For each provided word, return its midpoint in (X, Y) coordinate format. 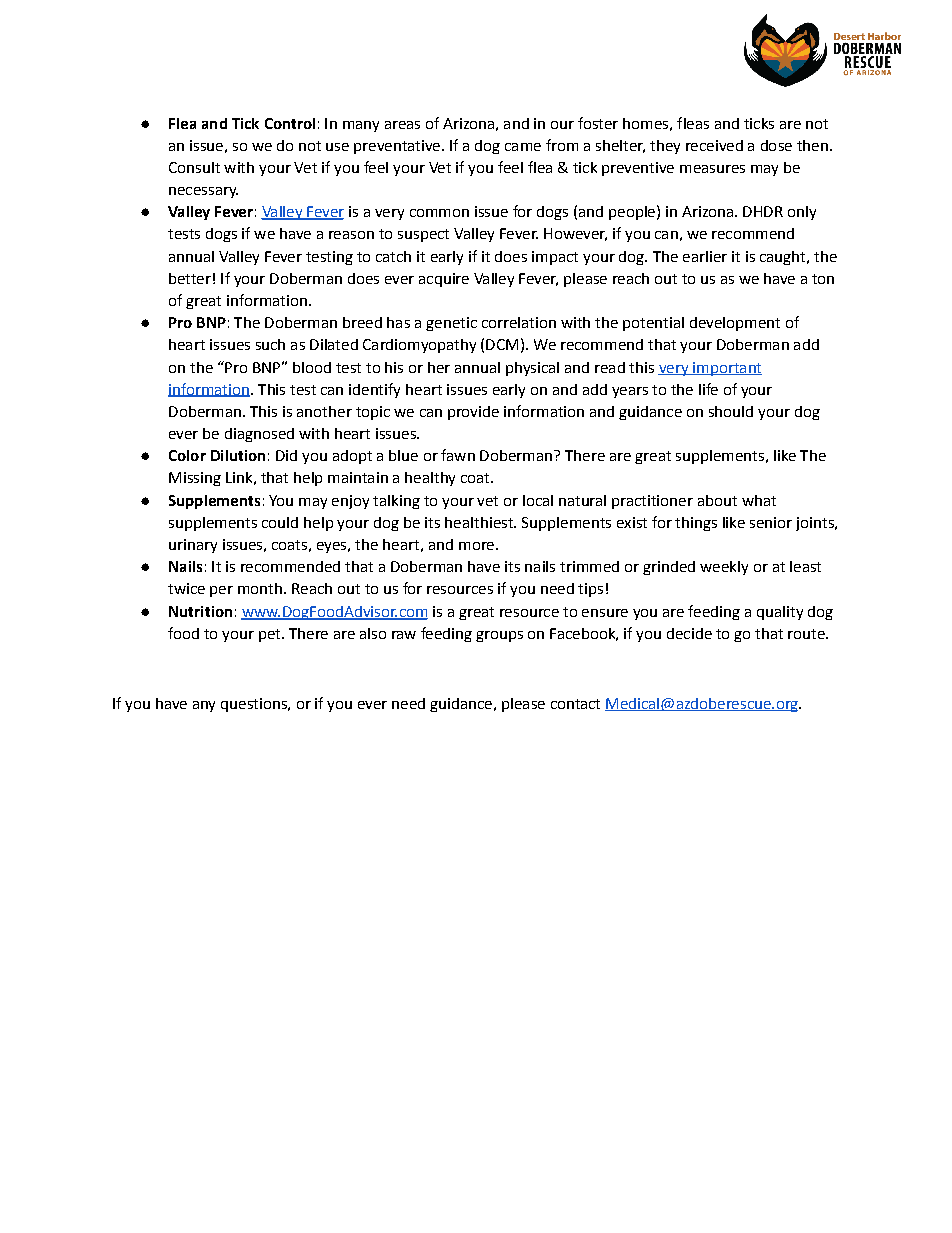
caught (784, 258)
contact (575, 704)
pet (271, 635)
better (190, 278)
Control (290, 123)
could (280, 522)
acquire (444, 280)
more (476, 546)
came (523, 147)
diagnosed (259, 435)
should (731, 411)
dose (776, 145)
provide (473, 413)
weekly (724, 568)
